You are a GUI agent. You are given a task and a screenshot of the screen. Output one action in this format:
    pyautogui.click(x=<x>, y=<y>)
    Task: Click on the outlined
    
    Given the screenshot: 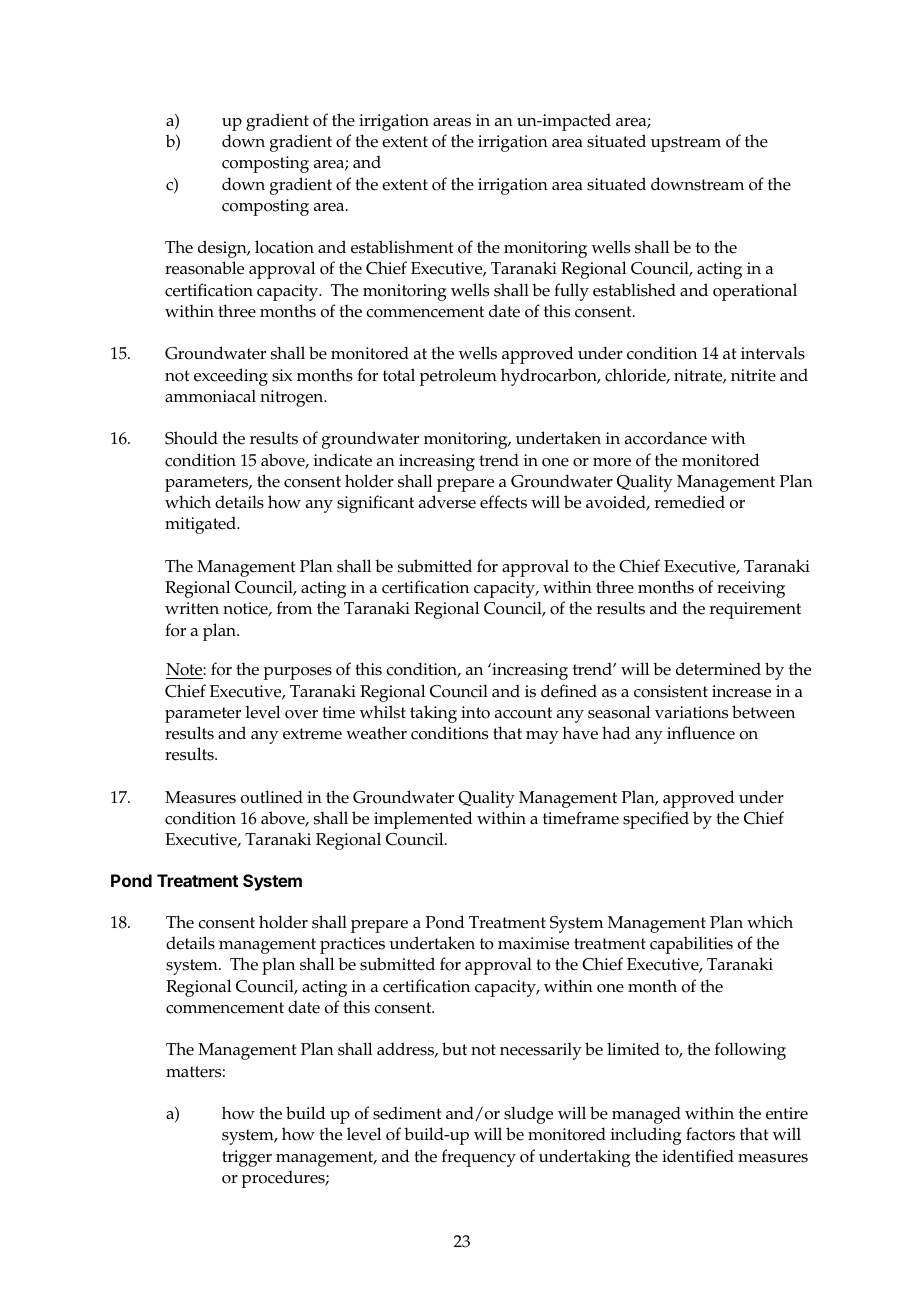 What is the action you would take?
    pyautogui.click(x=272, y=797)
